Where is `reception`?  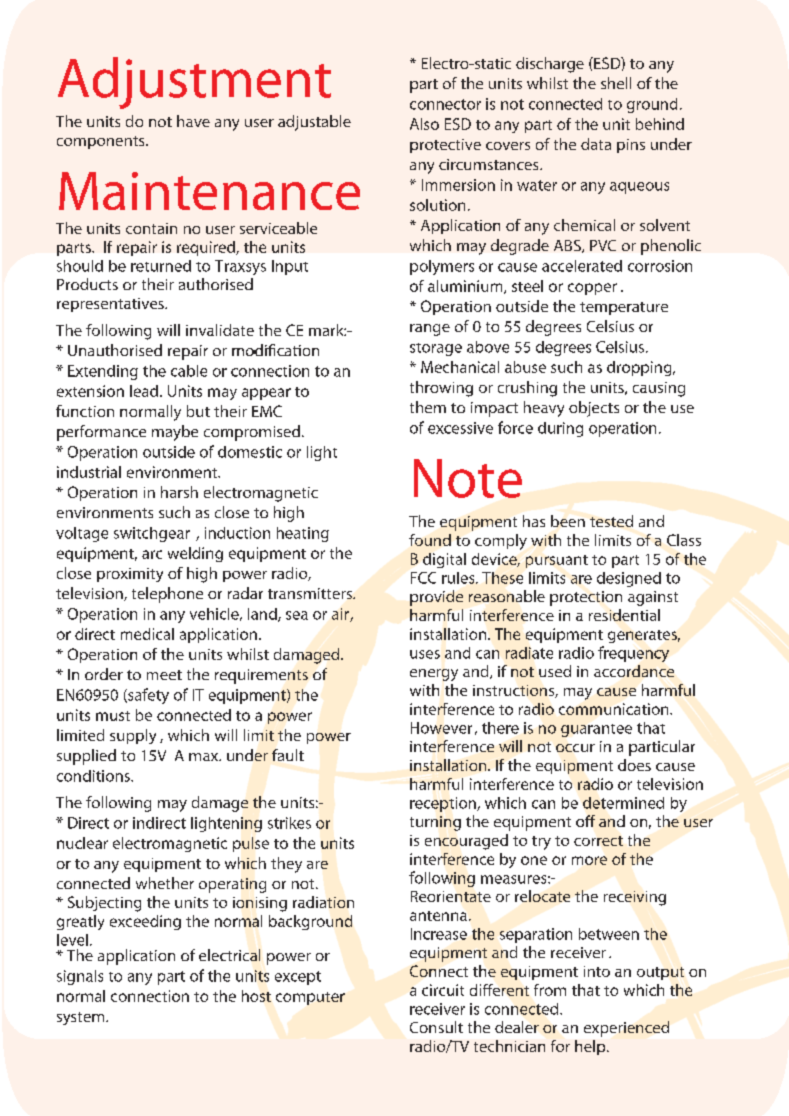
reception is located at coordinates (444, 804).
